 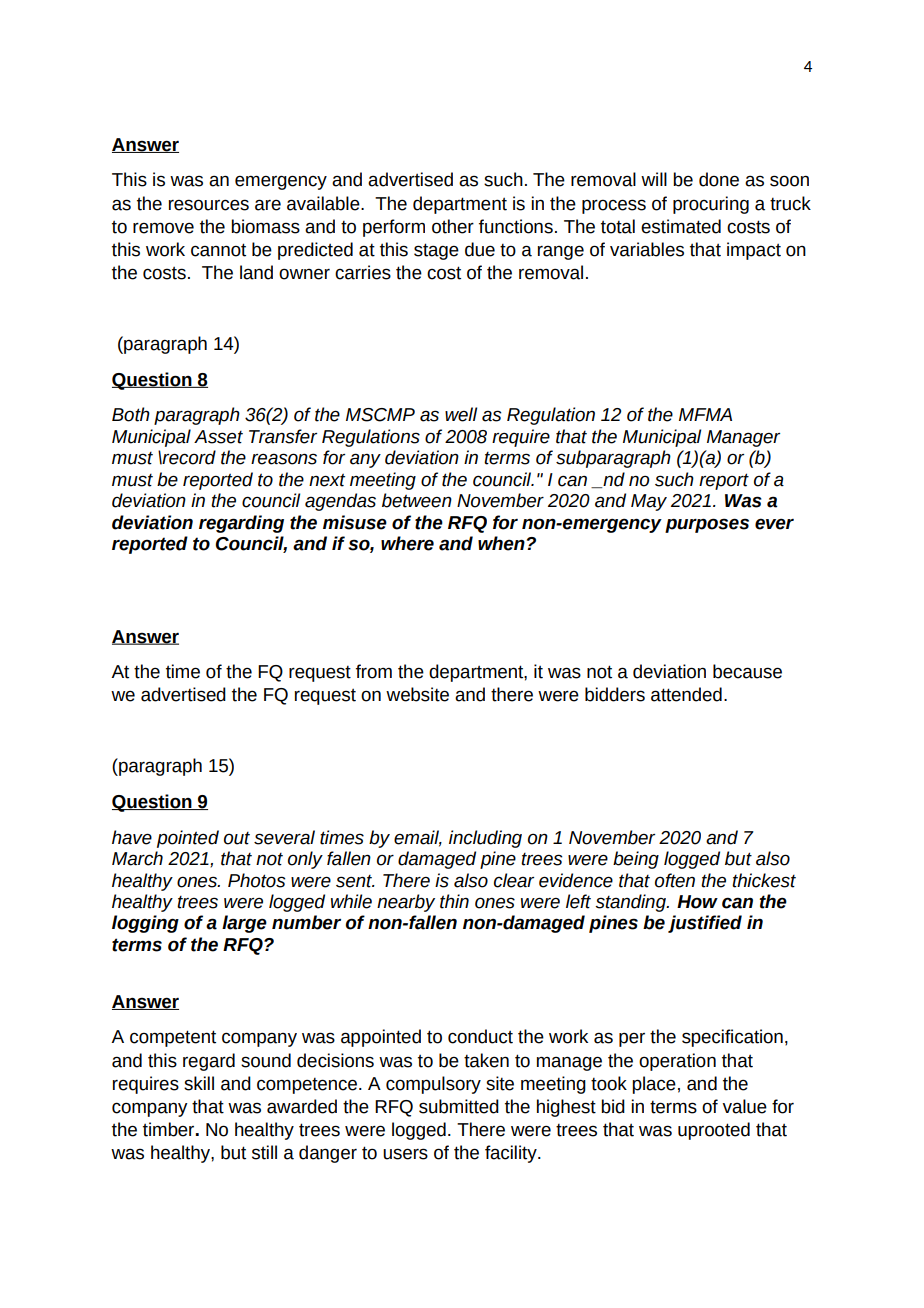 What do you see at coordinates (218, 437) in the screenshot?
I see `Asset` at bounding box center [218, 437].
